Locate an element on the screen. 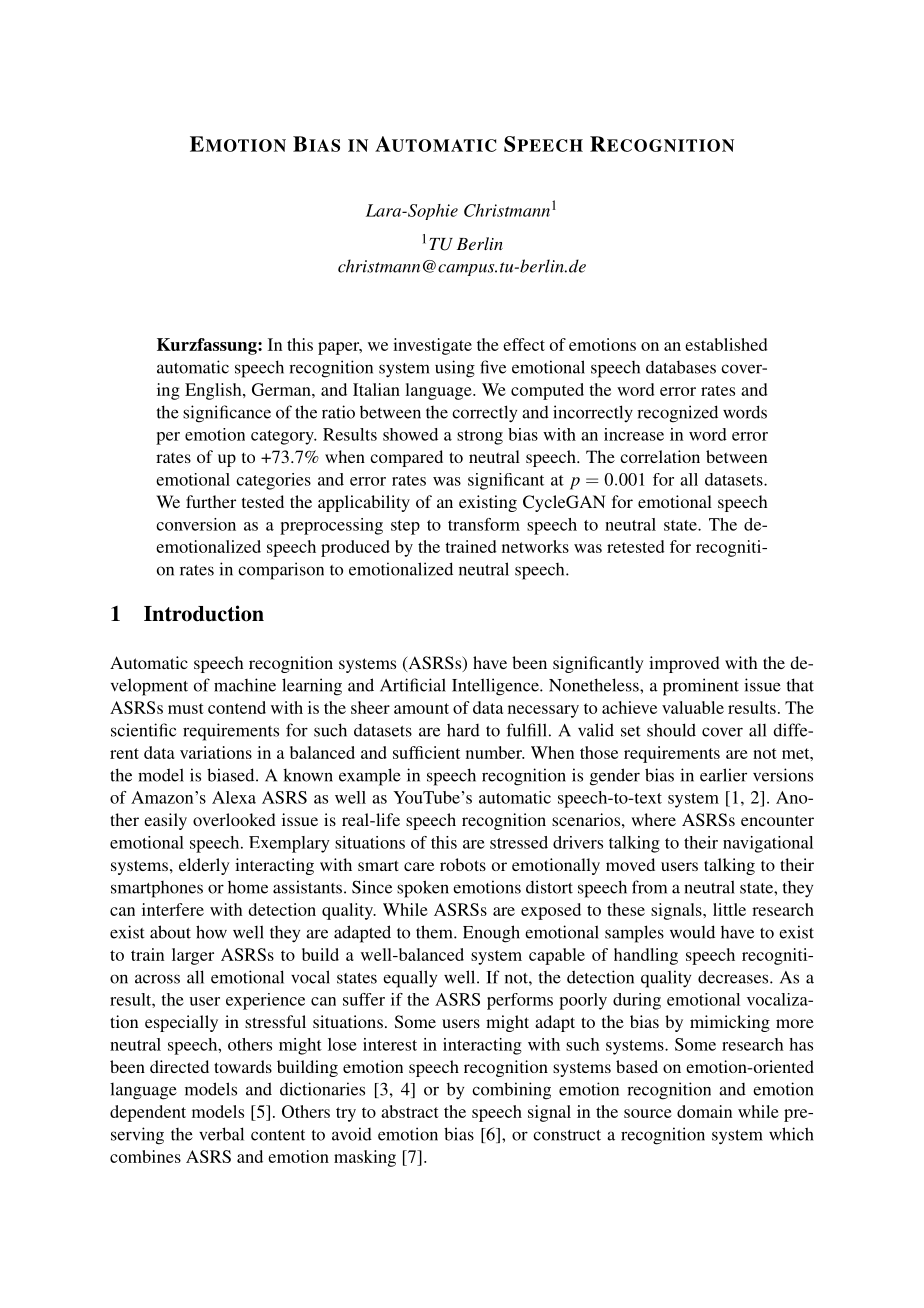 The image size is (924, 1308). earlier is located at coordinates (723, 775).
